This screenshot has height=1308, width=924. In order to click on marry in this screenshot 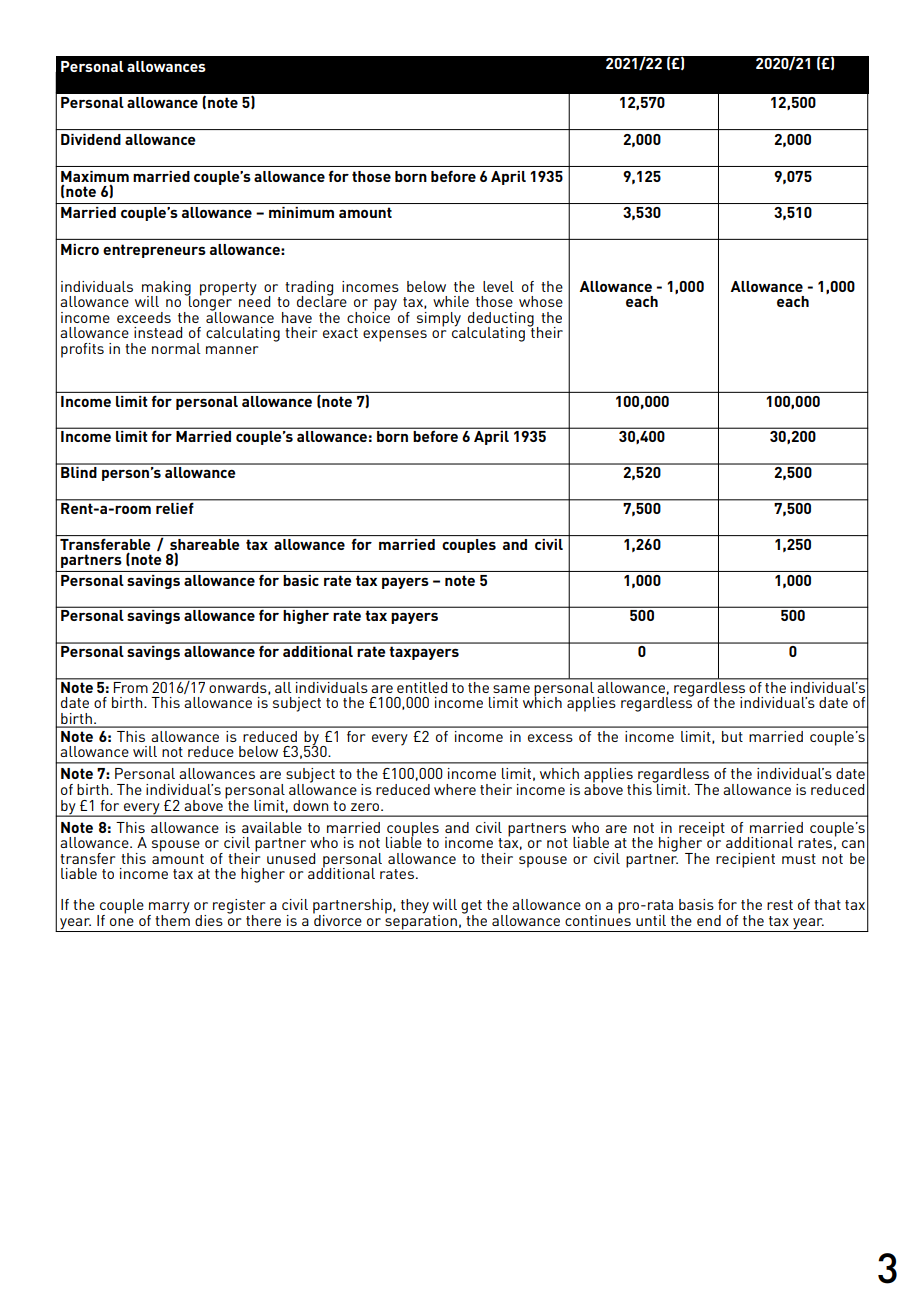, I will do `click(169, 909)`.
